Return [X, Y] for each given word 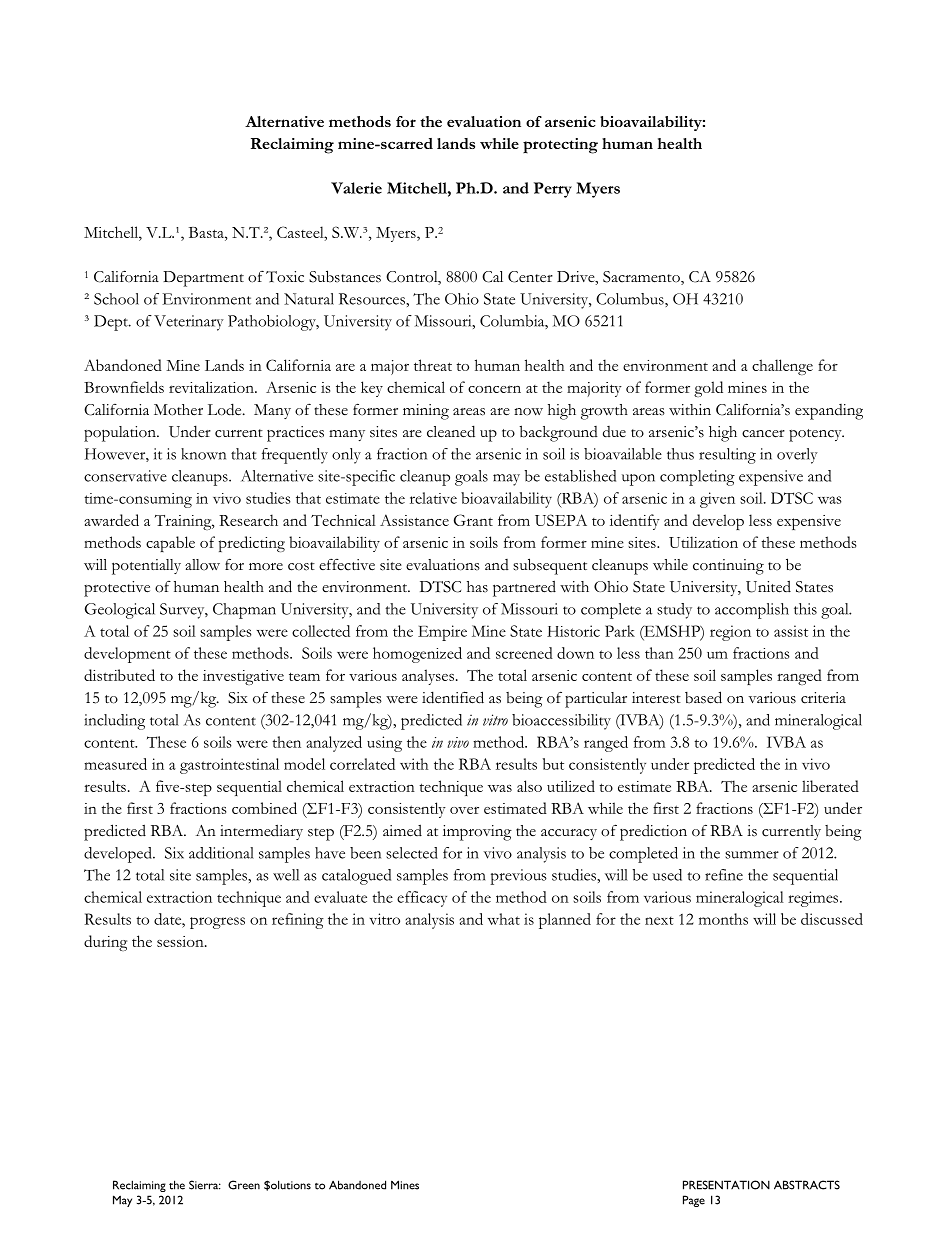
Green [244, 1185]
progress [217, 923]
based [703, 697]
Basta [207, 232]
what [504, 919]
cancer [763, 434]
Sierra [205, 1185]
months [723, 919]
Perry [553, 190]
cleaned [451, 431]
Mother [178, 410]
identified [453, 697]
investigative [243, 677]
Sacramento [642, 278]
